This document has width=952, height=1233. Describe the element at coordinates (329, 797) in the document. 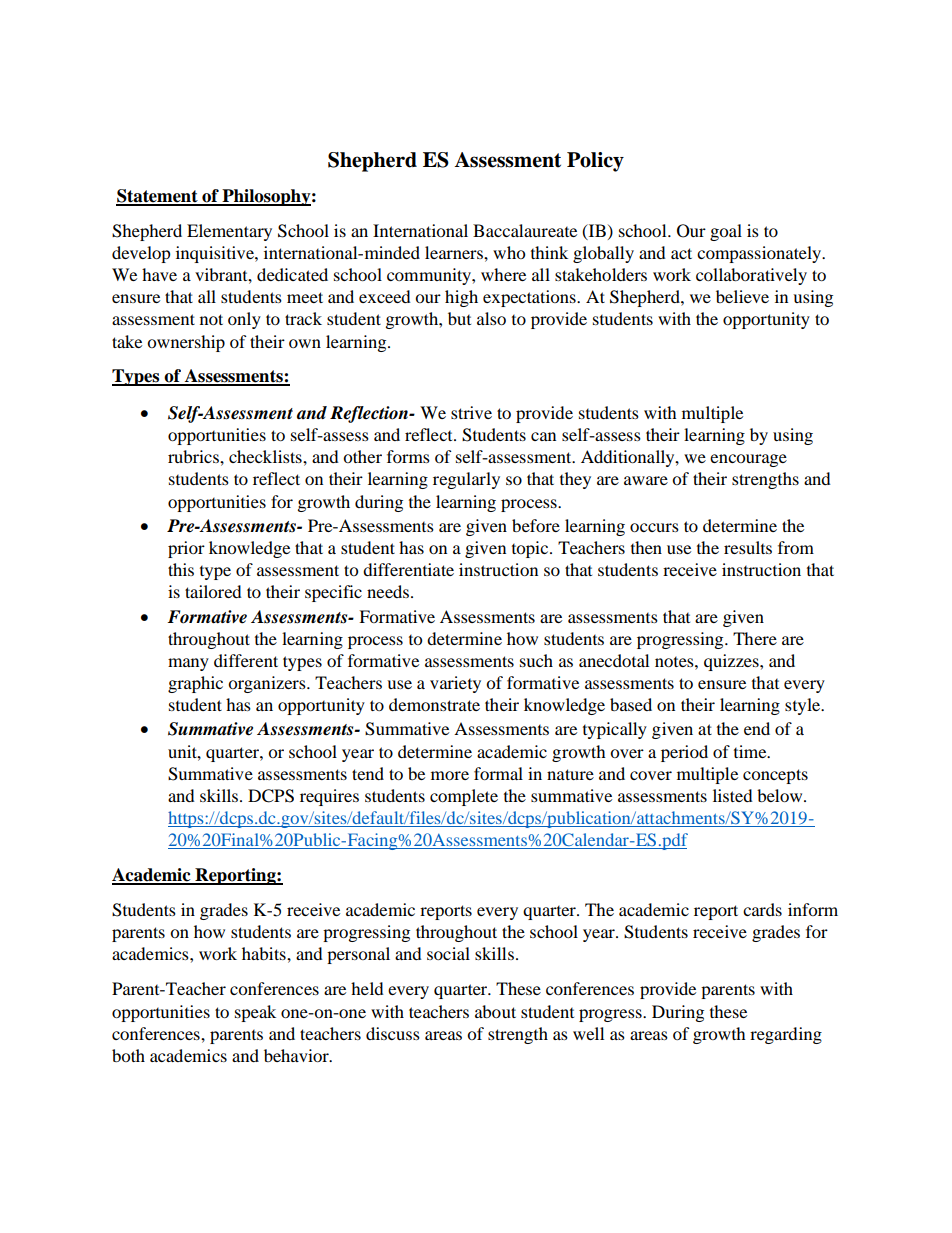

I see `requires` at that location.
